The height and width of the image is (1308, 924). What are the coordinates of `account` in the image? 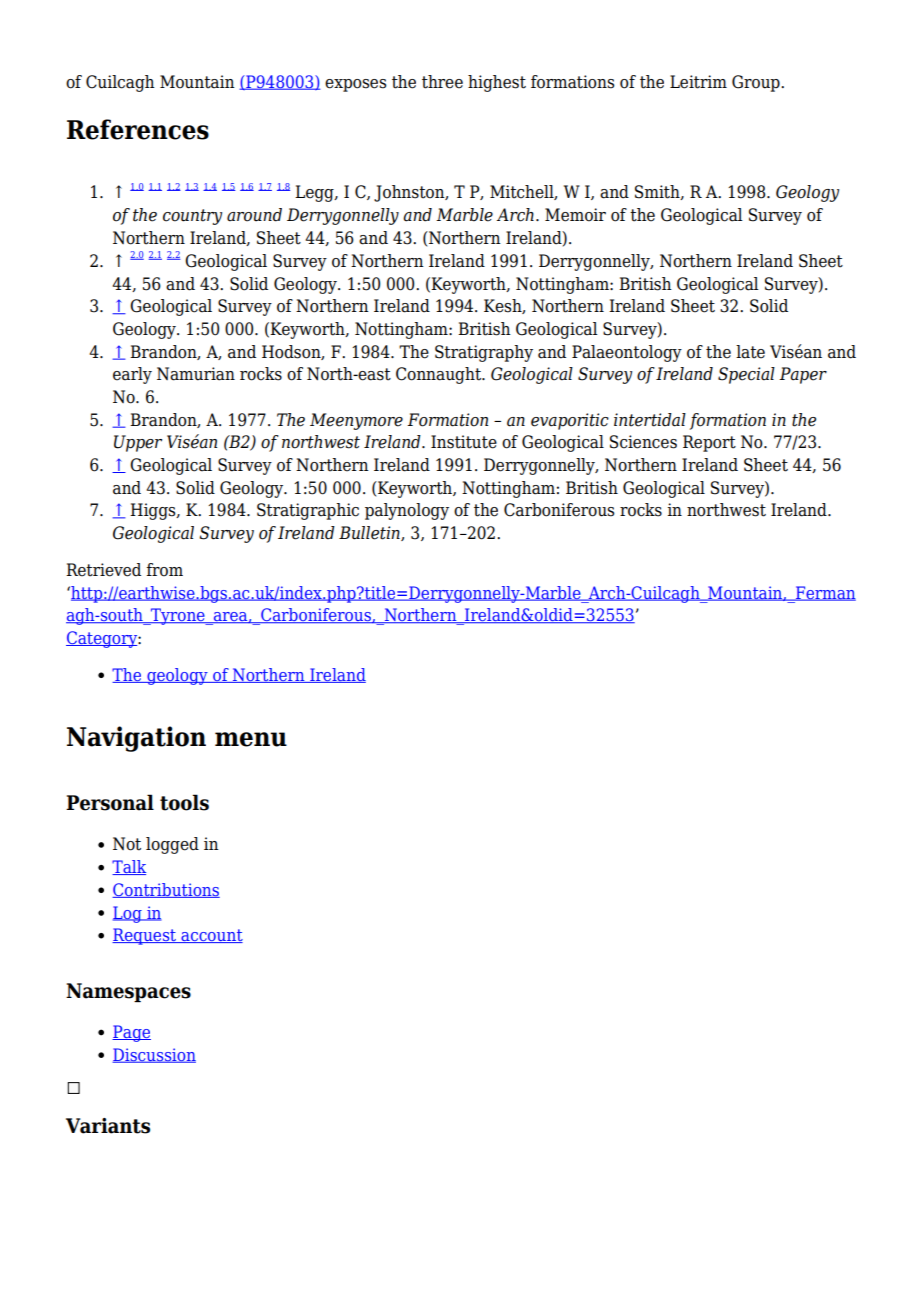 It's located at (211, 936).
